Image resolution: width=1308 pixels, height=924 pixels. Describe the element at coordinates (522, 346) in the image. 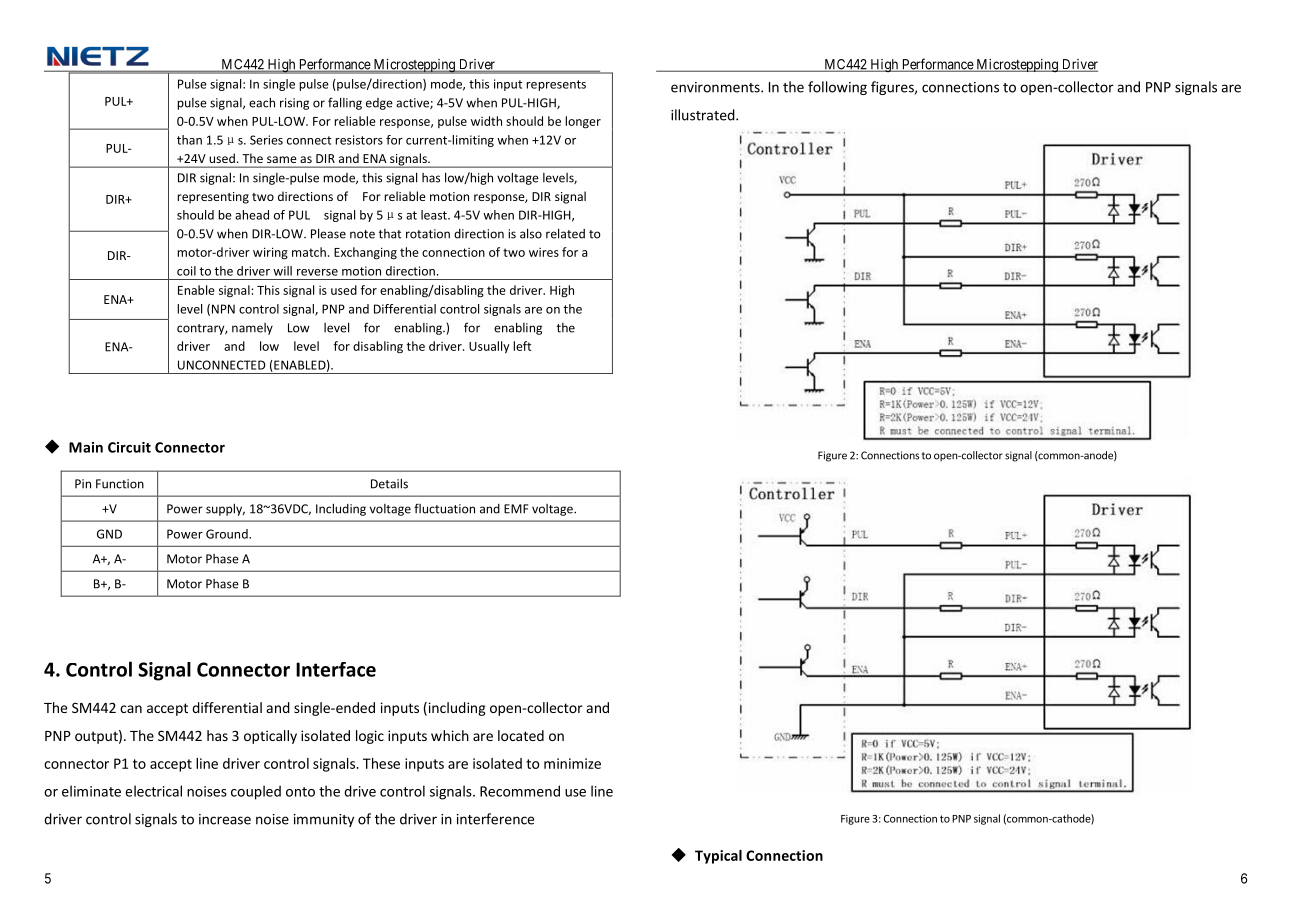

I see `left` at that location.
